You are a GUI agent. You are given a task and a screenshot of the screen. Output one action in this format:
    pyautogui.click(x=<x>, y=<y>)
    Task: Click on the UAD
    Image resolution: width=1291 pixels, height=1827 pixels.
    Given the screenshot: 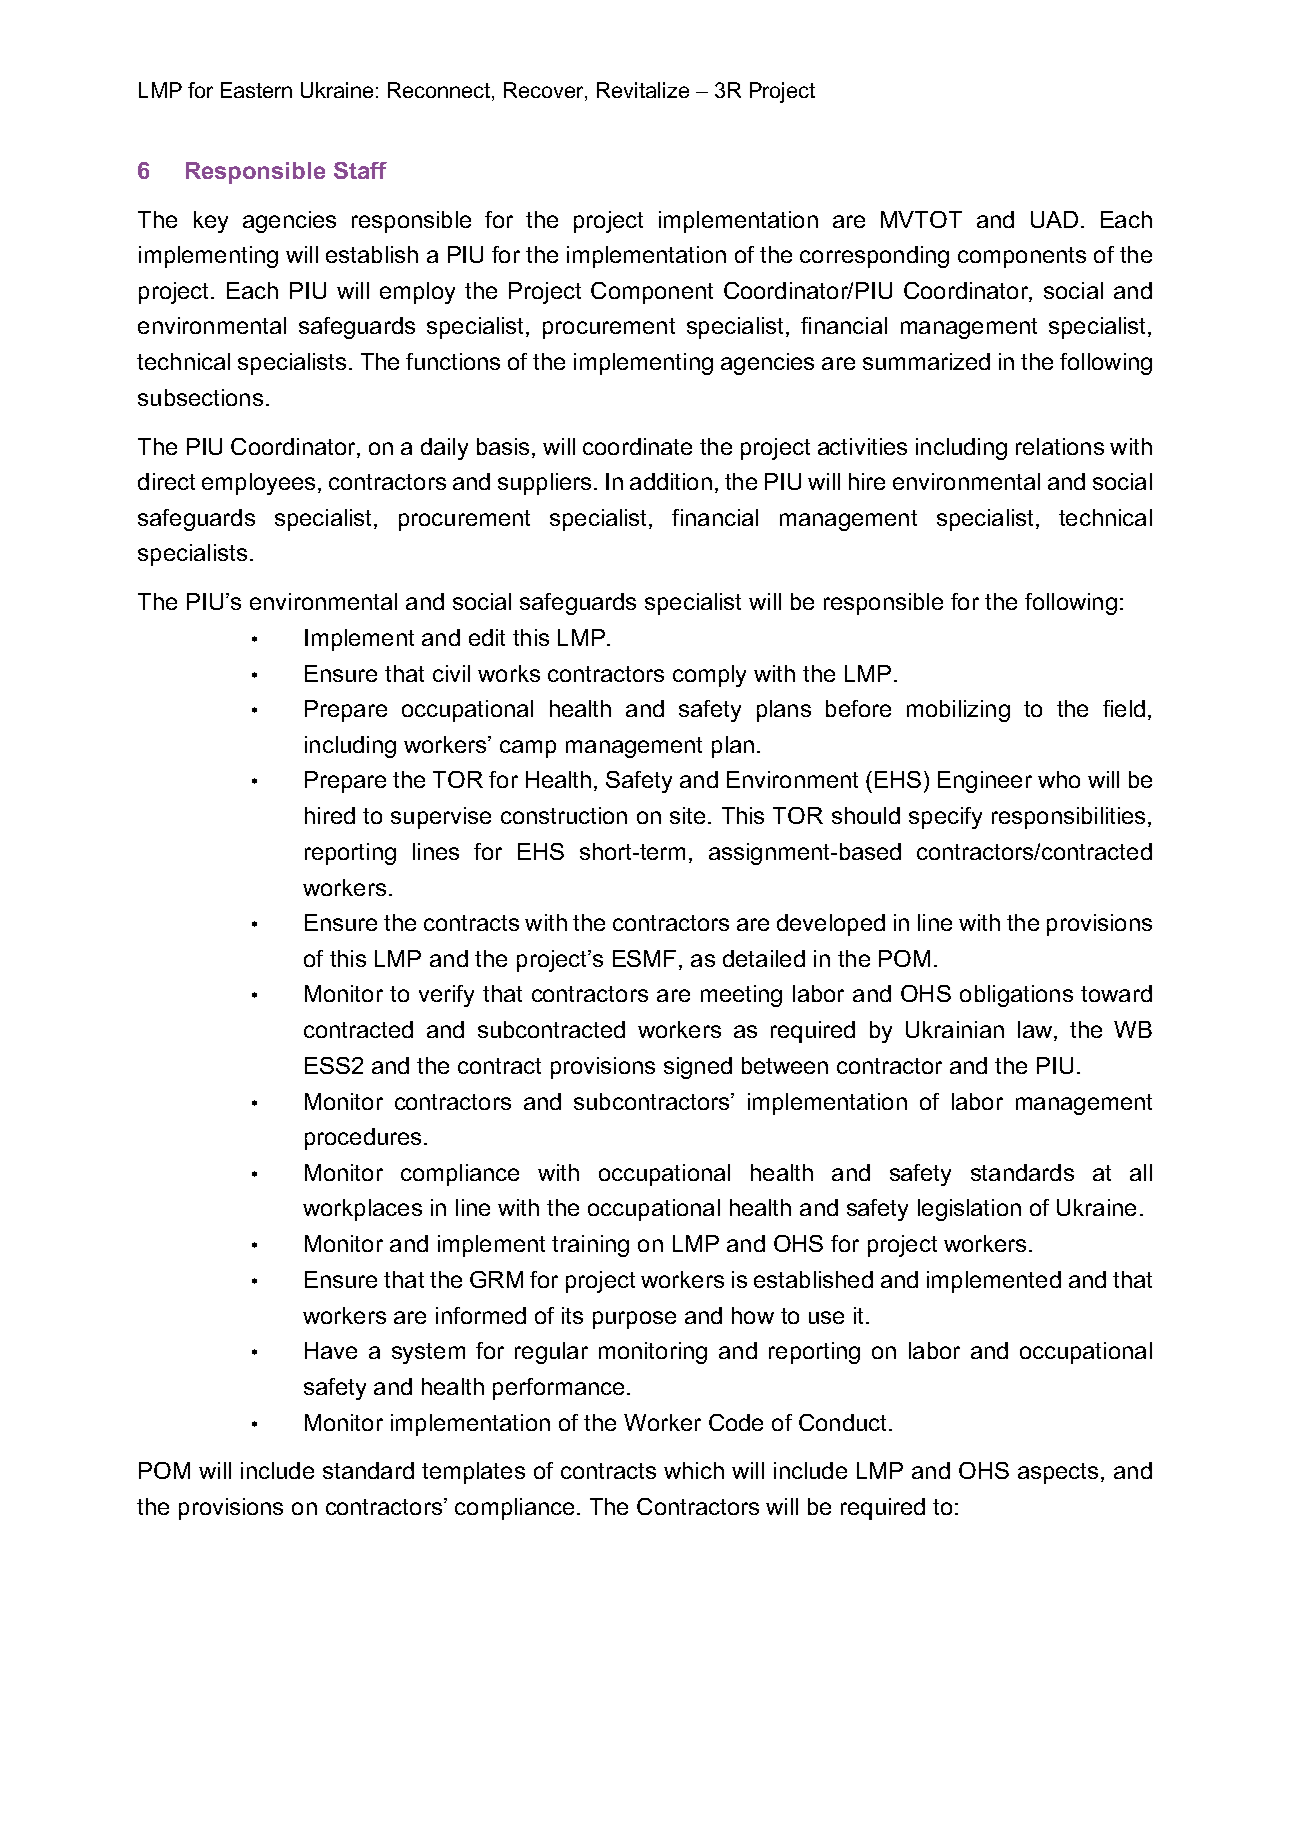 What is the action you would take?
    pyautogui.click(x=1054, y=219)
